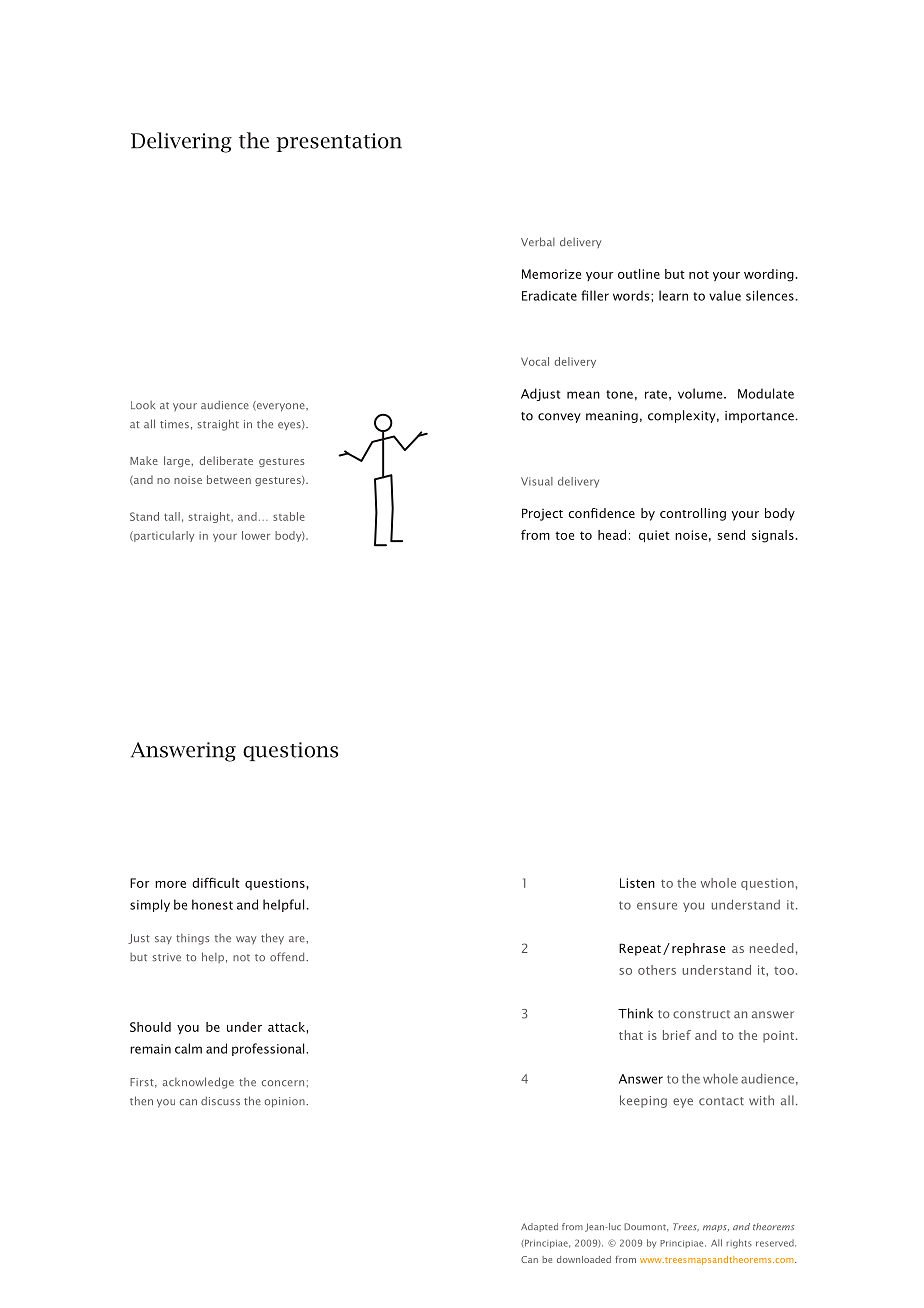 The image size is (924, 1308). I want to click on Adapted, so click(539, 1227).
